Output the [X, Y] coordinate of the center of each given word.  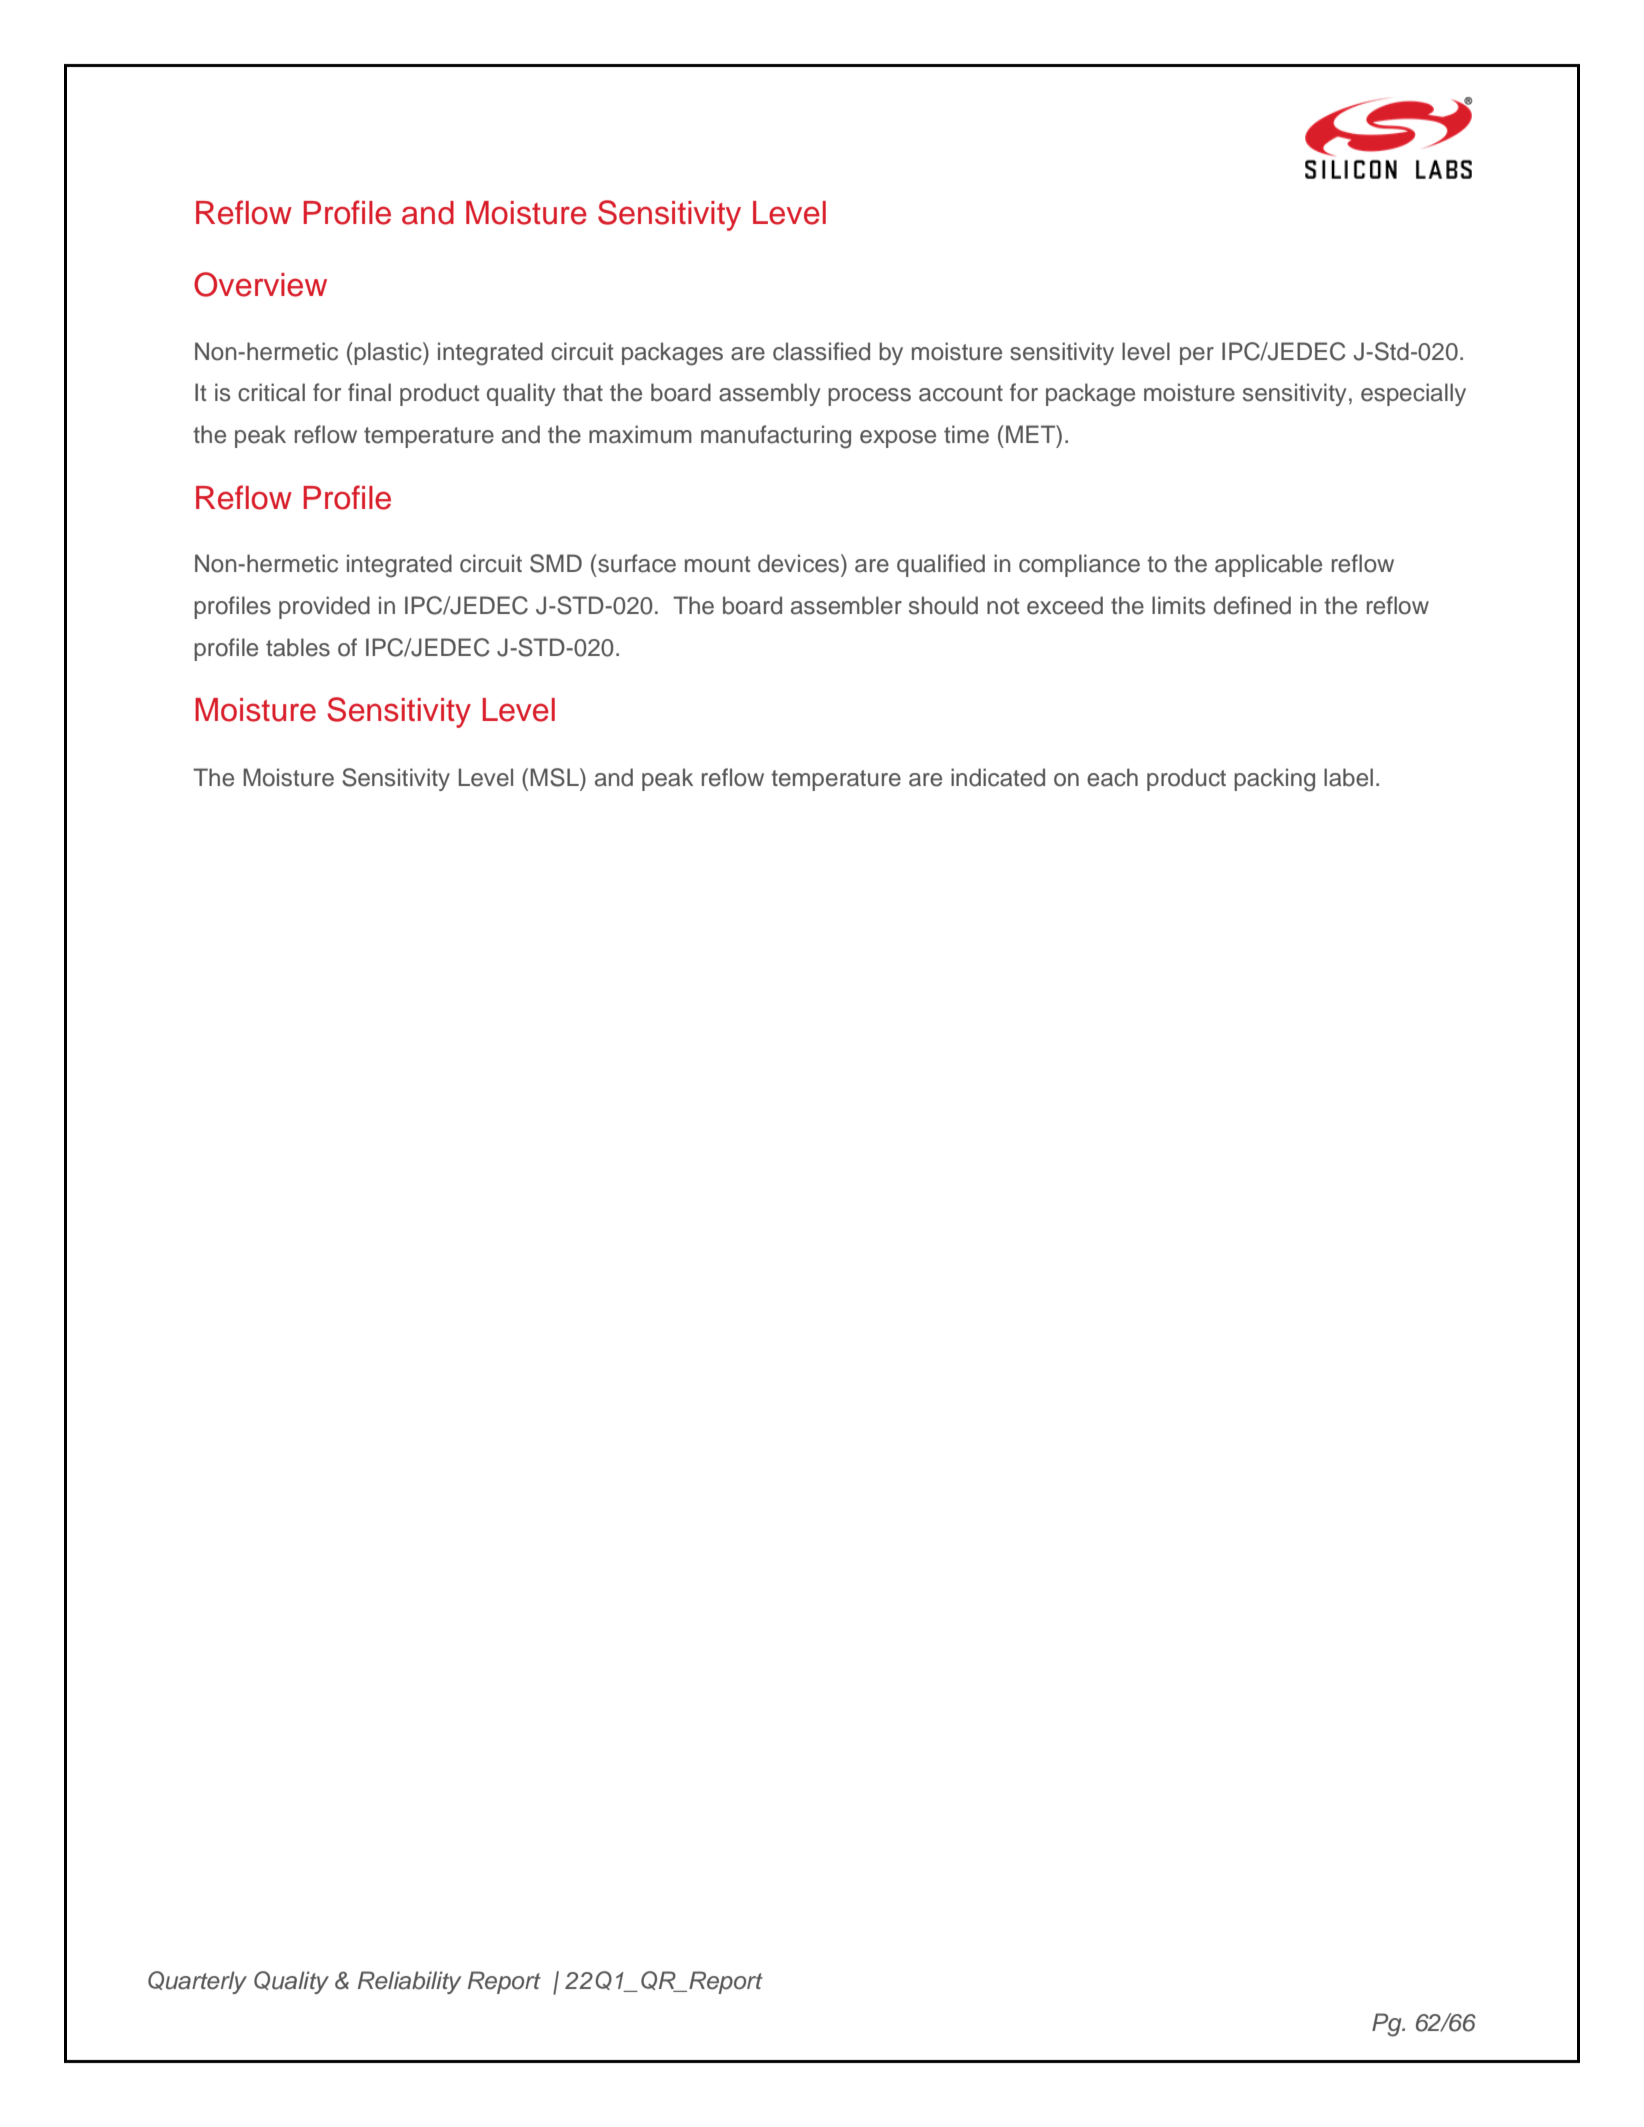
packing [1274, 780]
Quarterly [197, 1982]
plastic [388, 353]
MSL [555, 777]
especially [1413, 394]
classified [821, 351]
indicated [998, 777]
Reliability [409, 1982]
